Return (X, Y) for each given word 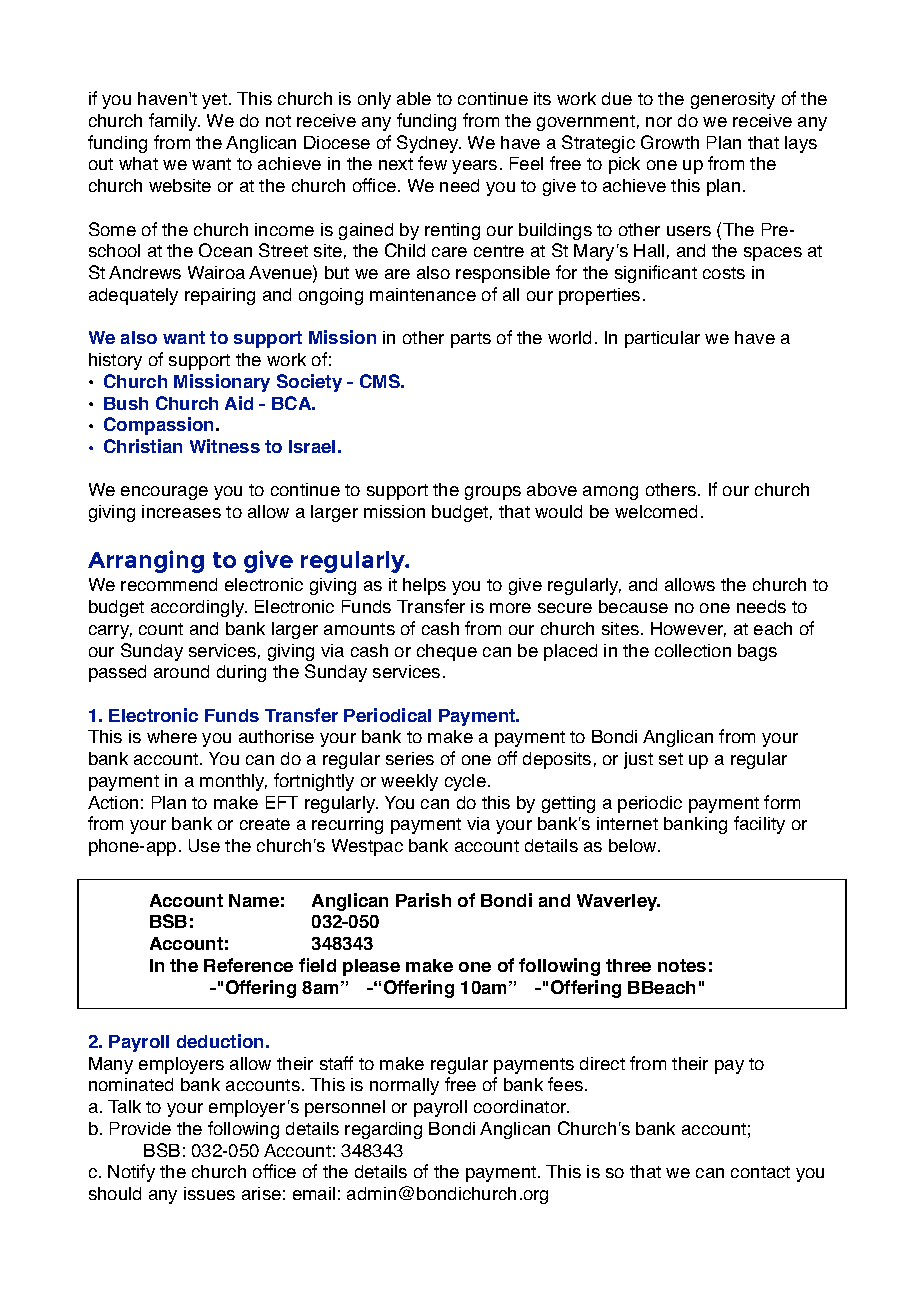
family (174, 122)
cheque (447, 652)
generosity (733, 100)
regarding (383, 1130)
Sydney (429, 144)
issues (209, 1193)
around (181, 671)
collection (693, 650)
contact (760, 1172)
